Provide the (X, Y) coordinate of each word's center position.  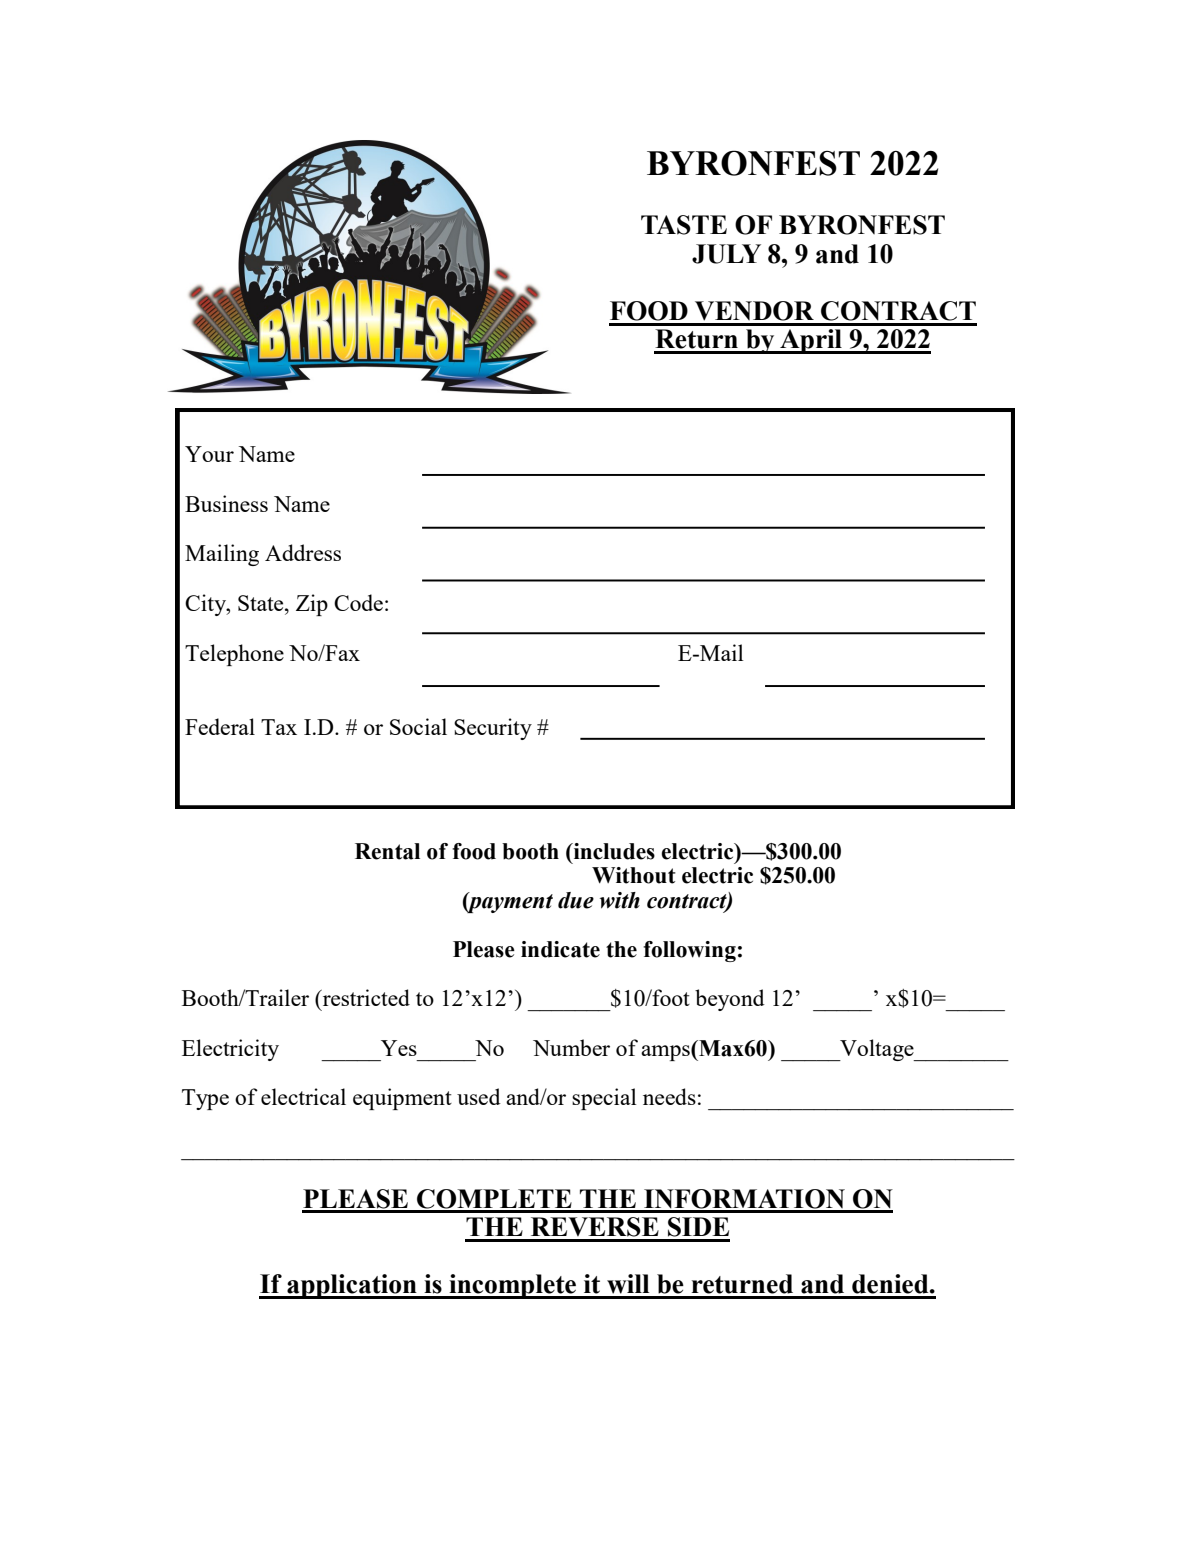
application (352, 1286)
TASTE (684, 225)
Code (358, 602)
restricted (365, 997)
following (689, 951)
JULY (726, 254)
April (811, 341)
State (262, 603)
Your (209, 454)
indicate (560, 949)
